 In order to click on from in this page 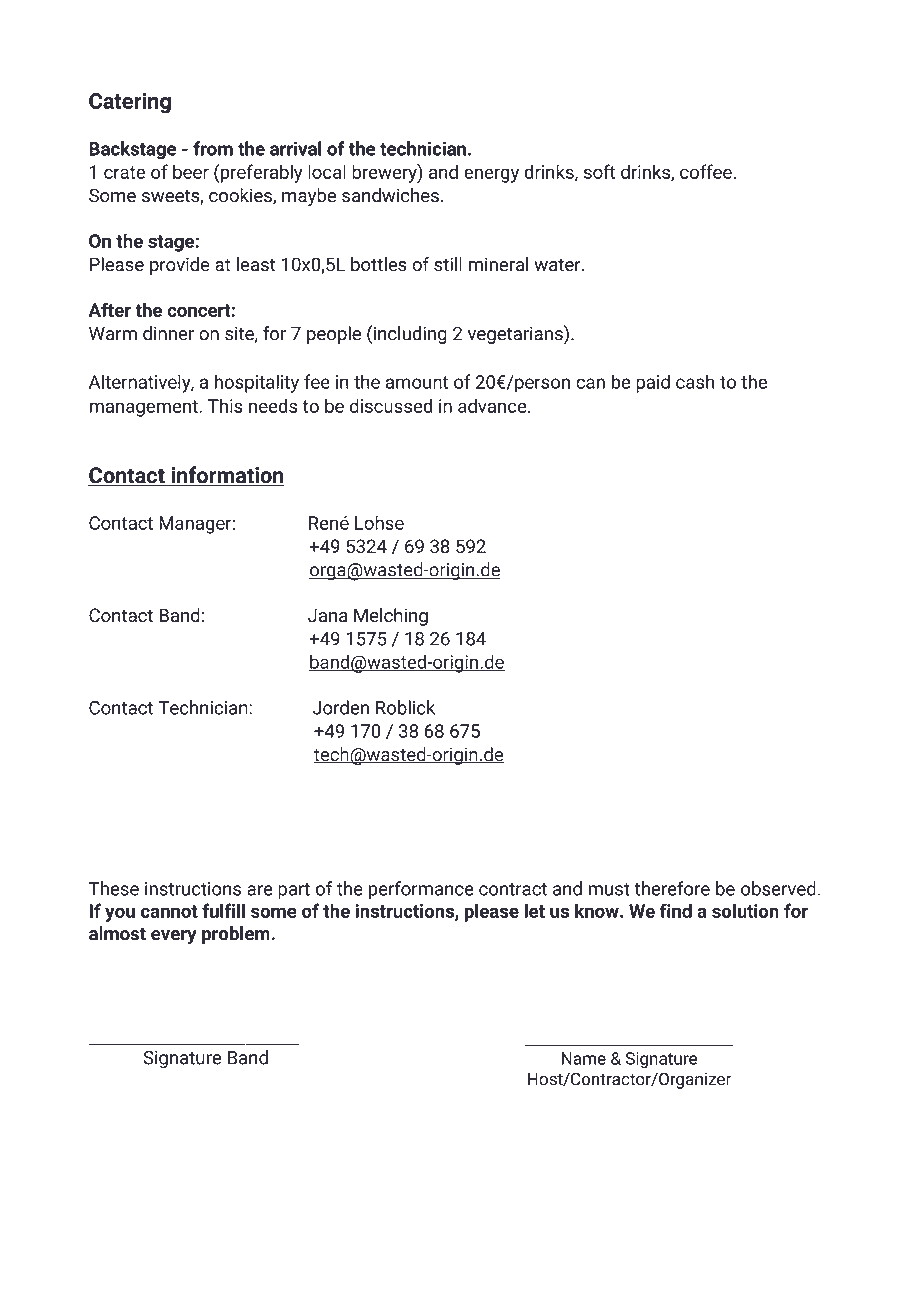, I will do `click(213, 148)`.
